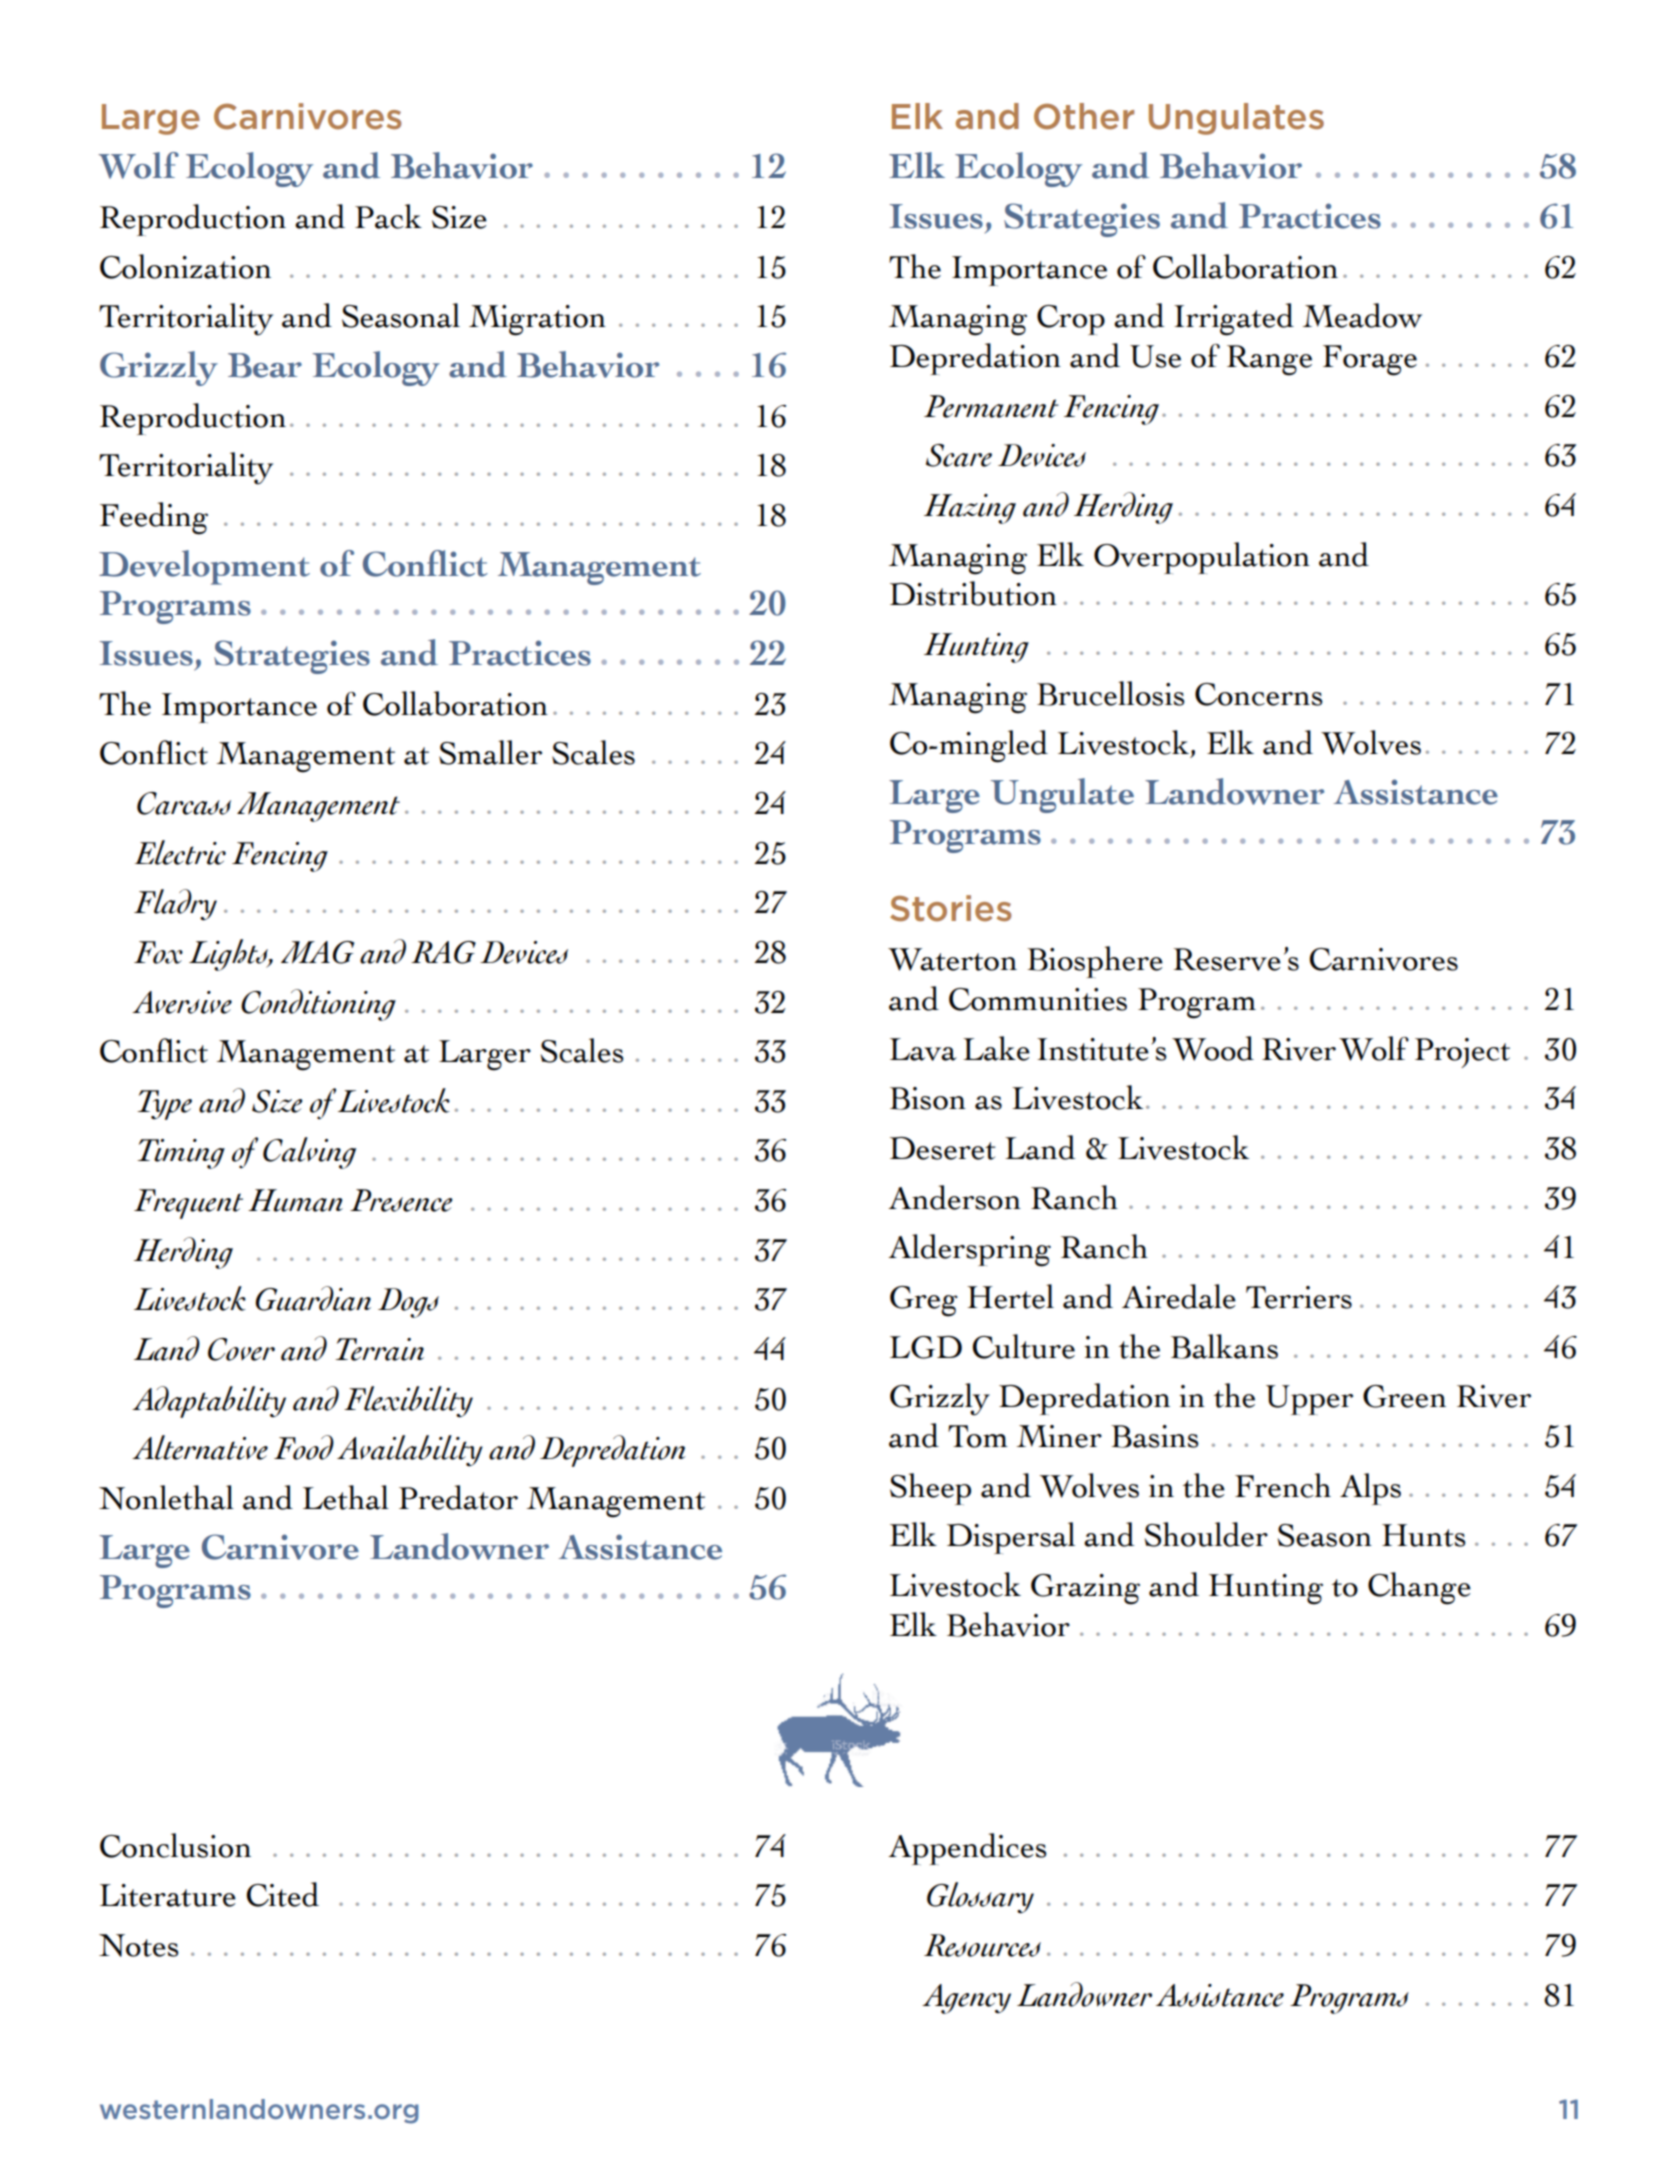 Image resolution: width=1679 pixels, height=2173 pixels. What do you see at coordinates (388, 216) in the screenshot?
I see `Pack` at bounding box center [388, 216].
